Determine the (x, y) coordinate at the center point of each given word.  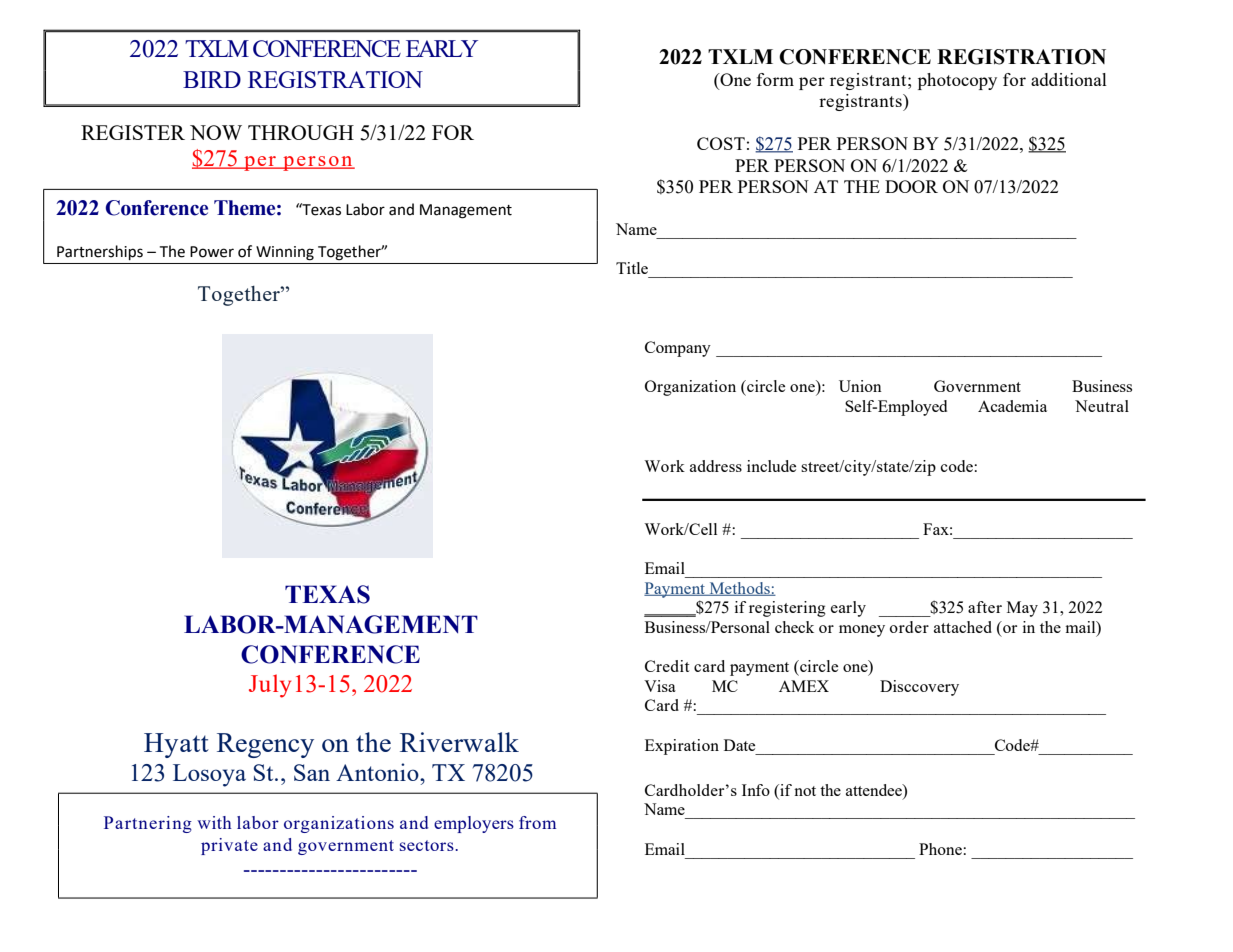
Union (860, 386)
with (214, 822)
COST (721, 143)
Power (212, 252)
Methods (739, 589)
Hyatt (176, 745)
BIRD (212, 79)
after (985, 607)
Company (678, 349)
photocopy (957, 81)
